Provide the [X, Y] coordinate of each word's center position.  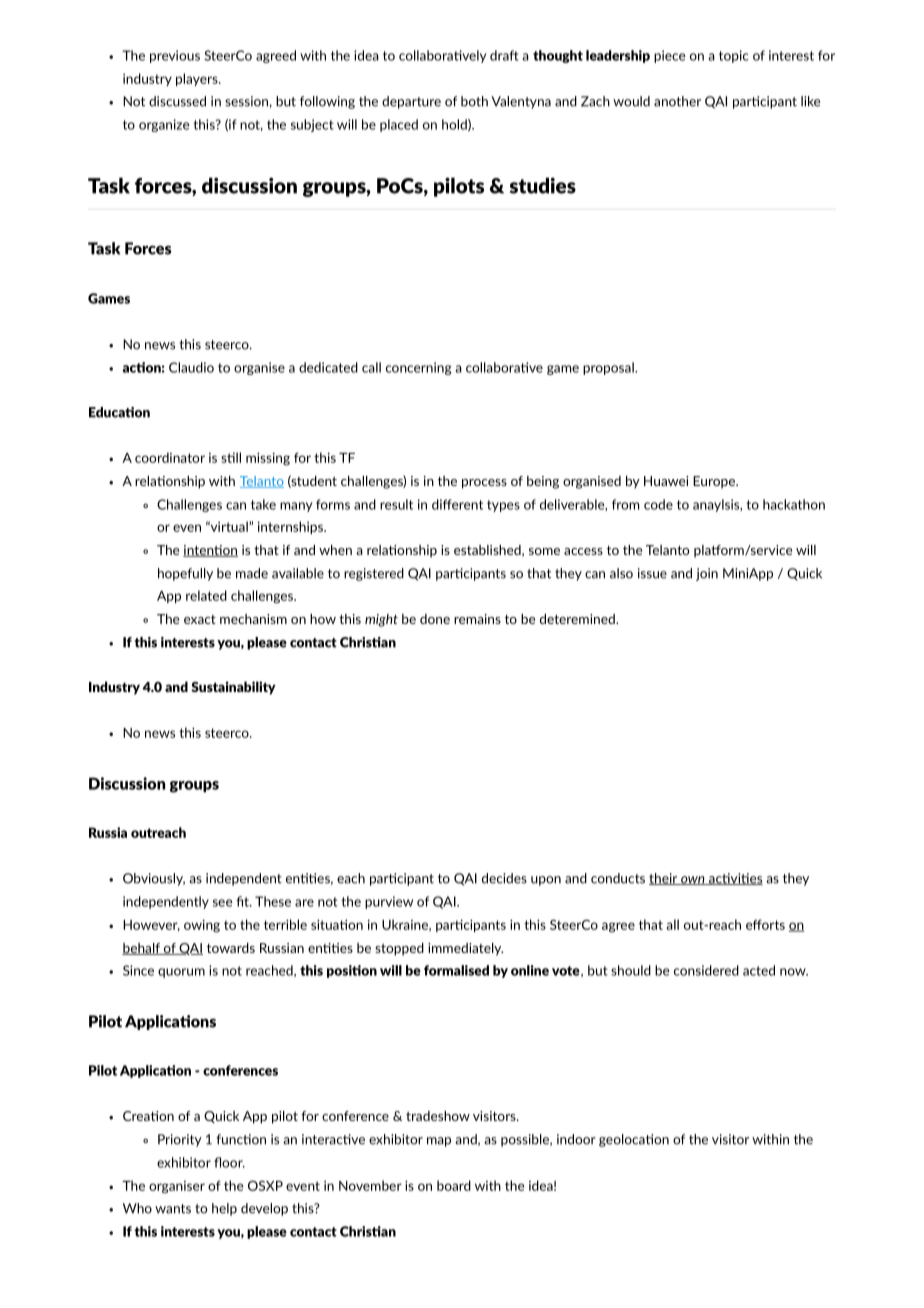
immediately [465, 949]
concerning [418, 368]
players [198, 79]
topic [734, 56]
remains [477, 619]
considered [706, 970]
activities [735, 879]
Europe [715, 482]
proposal [609, 368]
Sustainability [233, 688]
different [457, 504]
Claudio [191, 367]
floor [229, 1162]
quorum [181, 973]
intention [210, 551]
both [474, 101]
